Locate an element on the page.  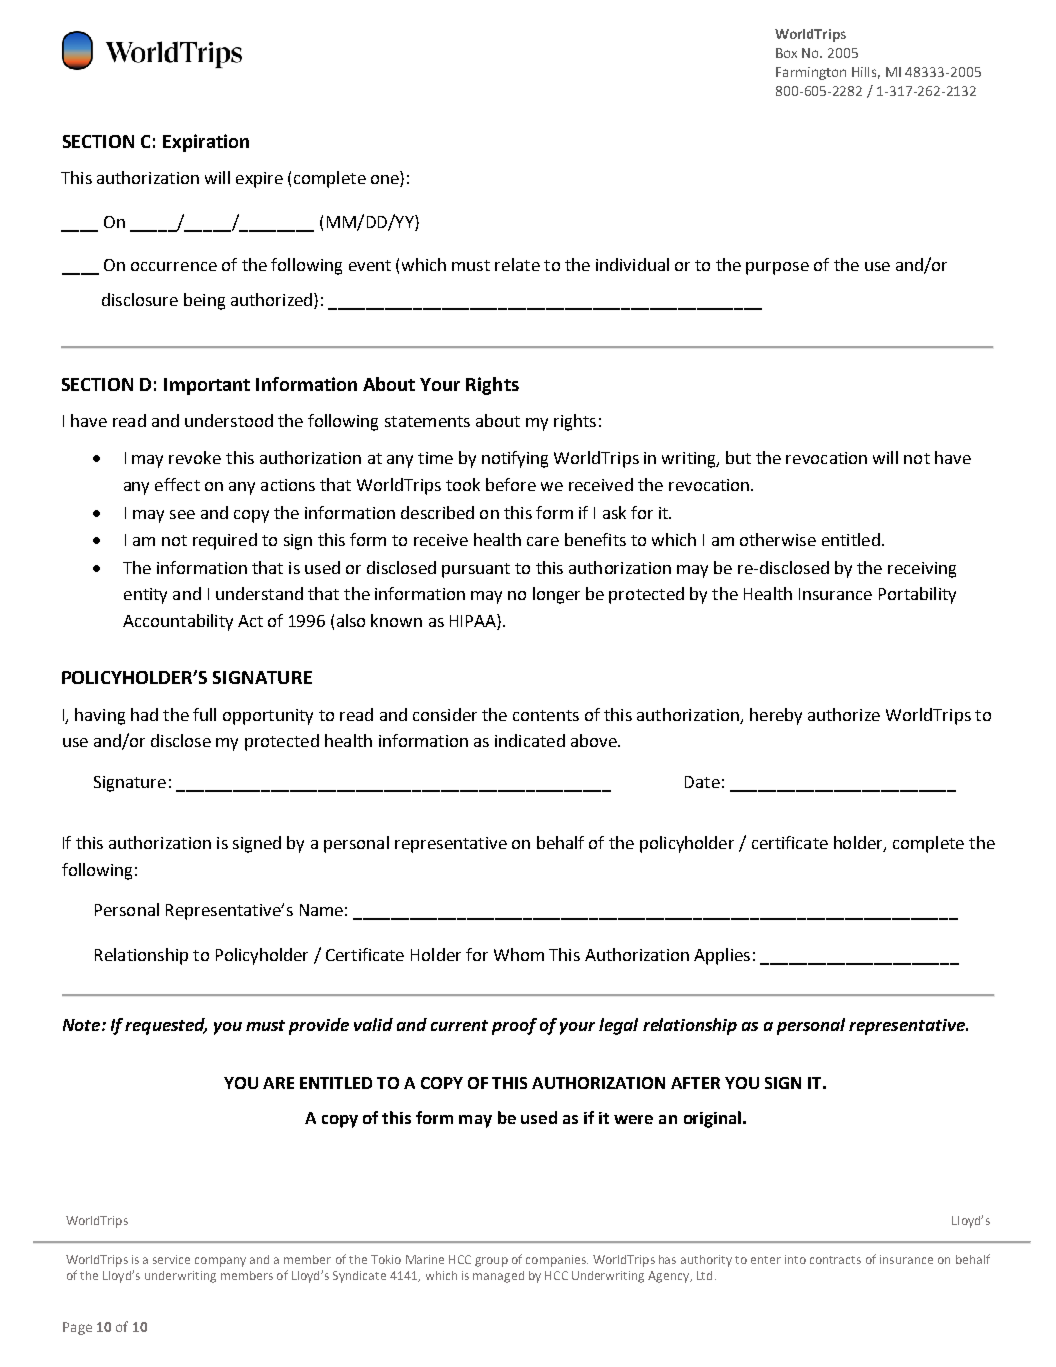
Important is located at coordinates (207, 386).
